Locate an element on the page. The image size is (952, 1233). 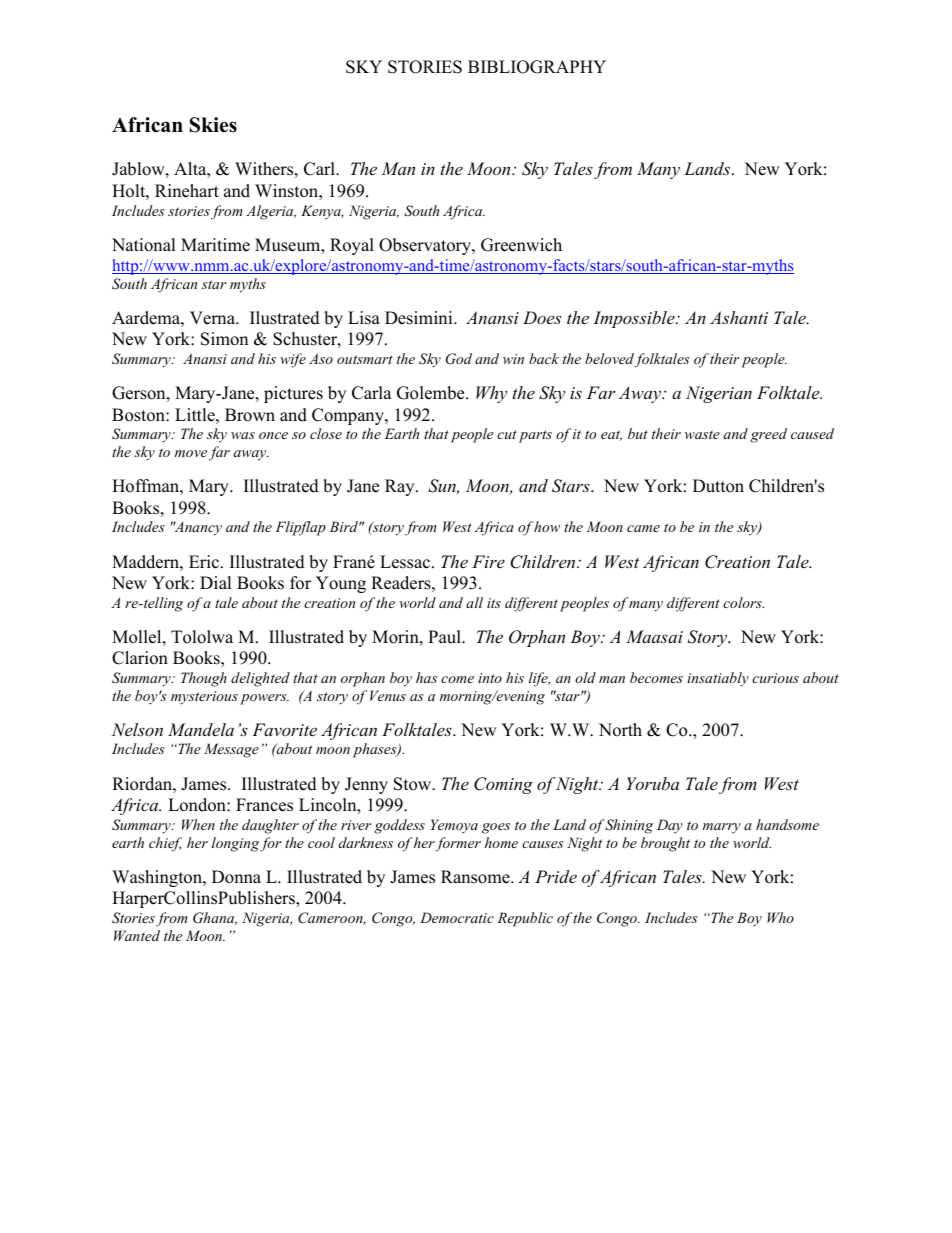
move is located at coordinates (191, 453).
